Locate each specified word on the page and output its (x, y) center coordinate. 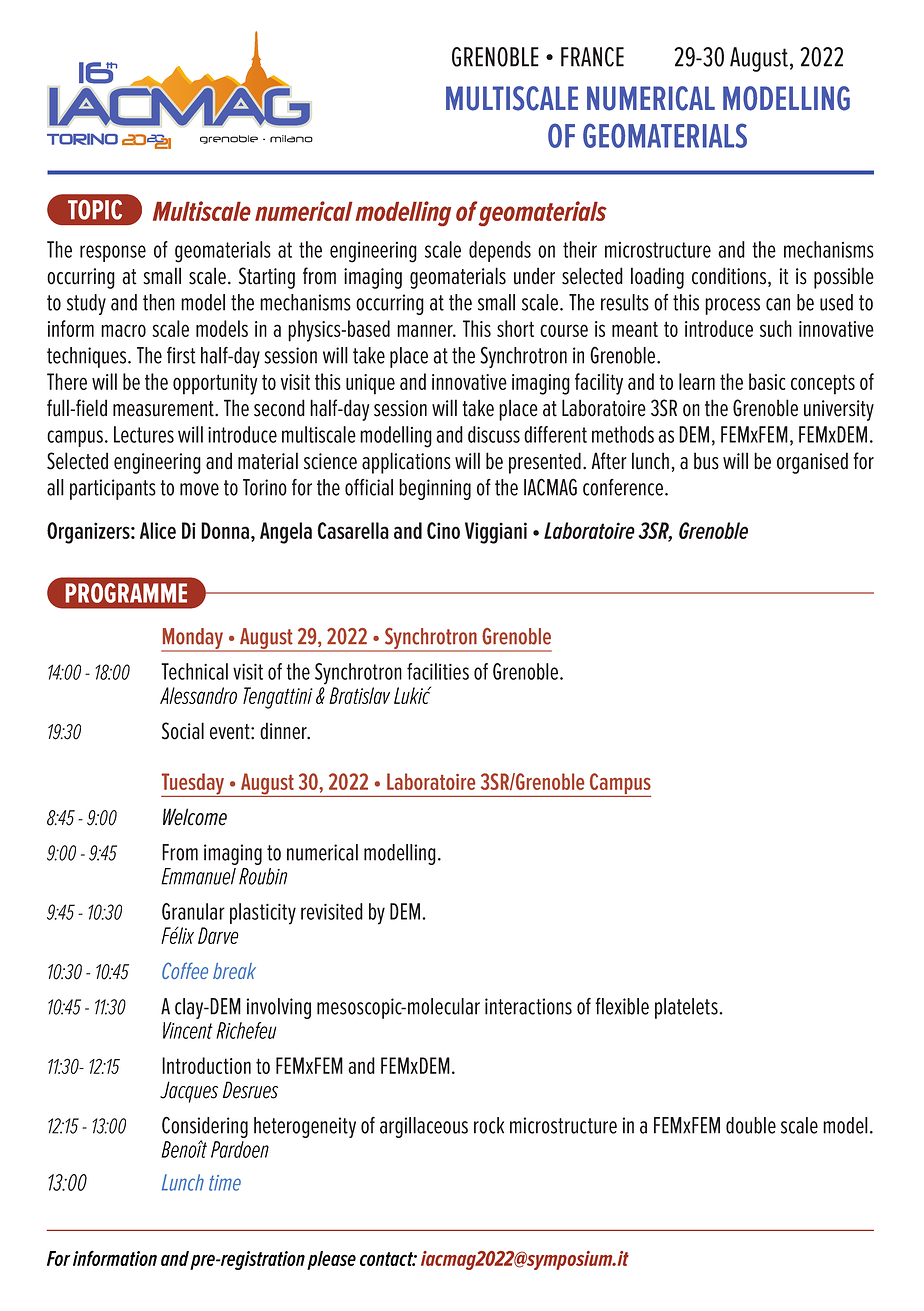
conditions (730, 277)
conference (623, 487)
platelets (687, 1008)
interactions (528, 1006)
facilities (438, 671)
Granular (193, 911)
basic (767, 381)
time (225, 1183)
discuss (494, 434)
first (181, 355)
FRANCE (592, 57)
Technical (194, 671)
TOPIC (95, 210)
